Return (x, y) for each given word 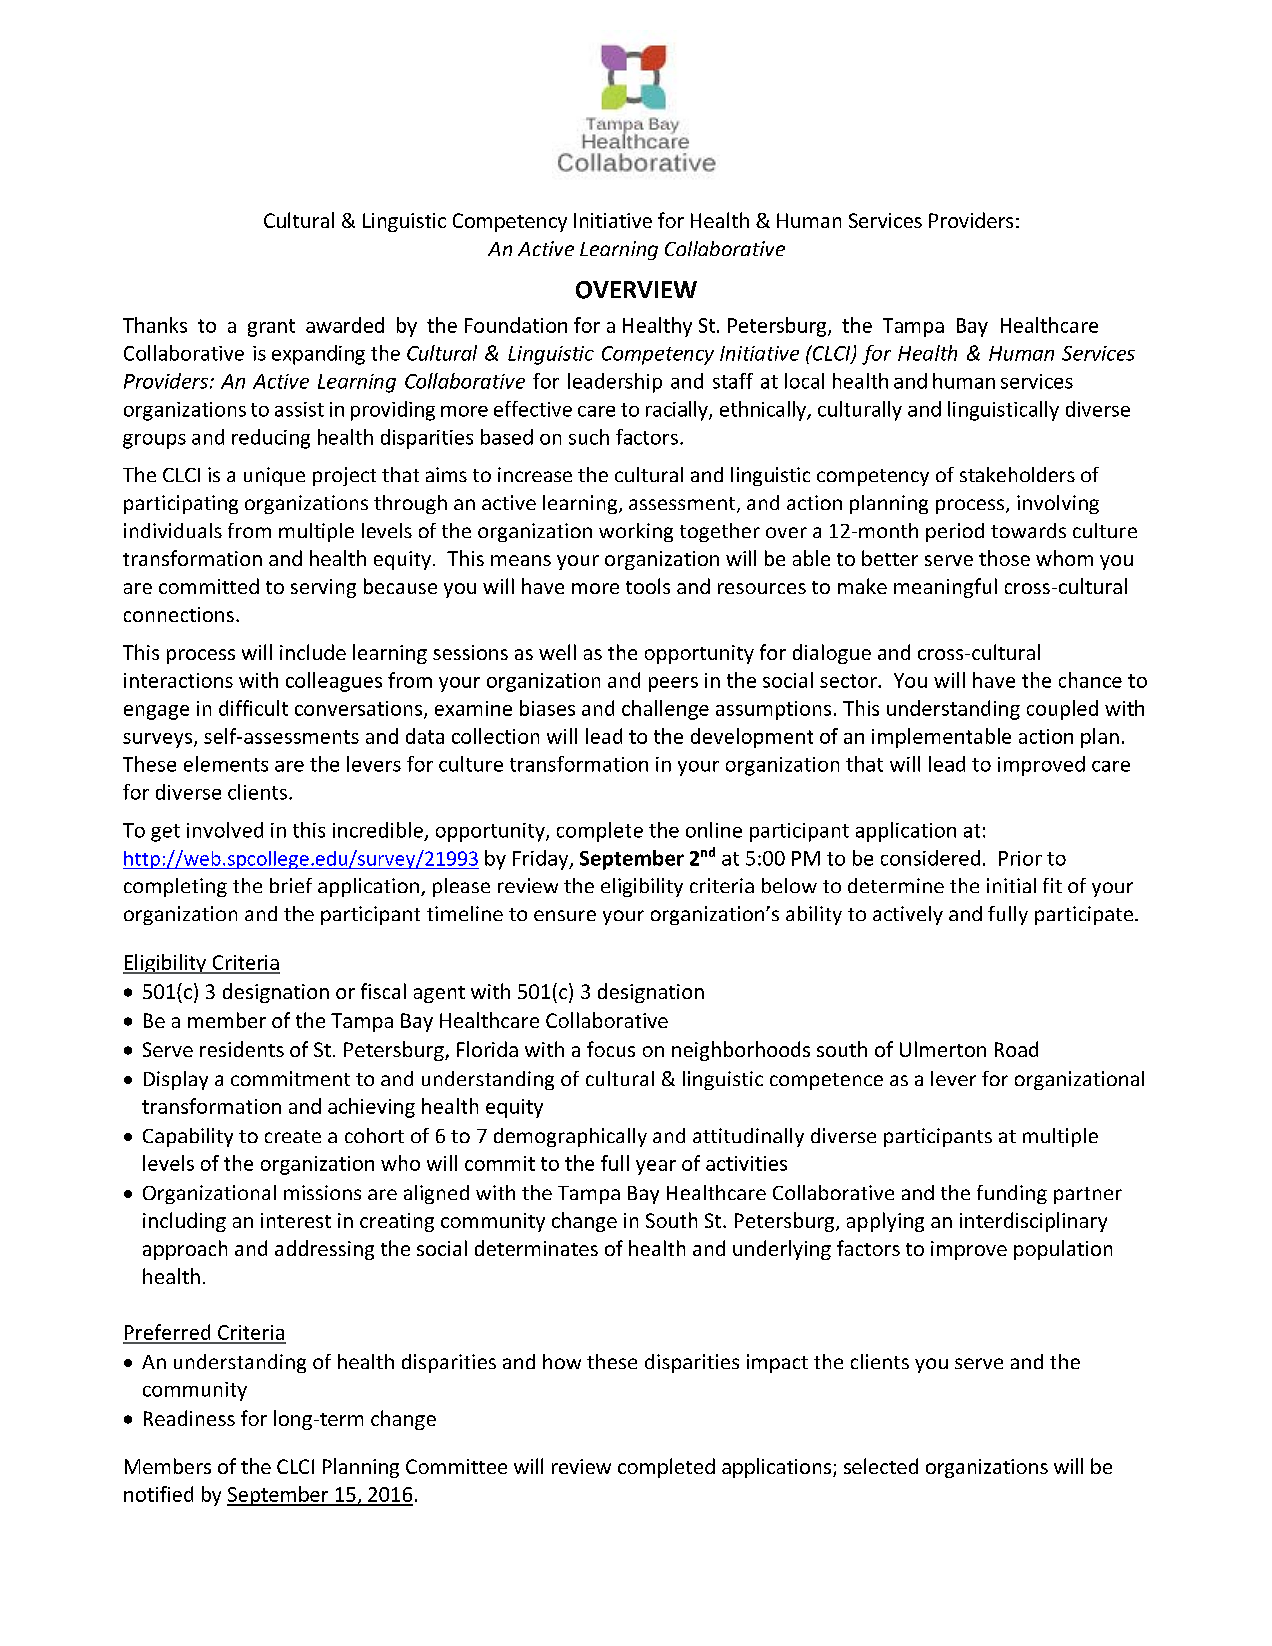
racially (678, 411)
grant (271, 328)
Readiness (189, 1418)
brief (291, 885)
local (804, 381)
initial (1011, 885)
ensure (565, 915)
